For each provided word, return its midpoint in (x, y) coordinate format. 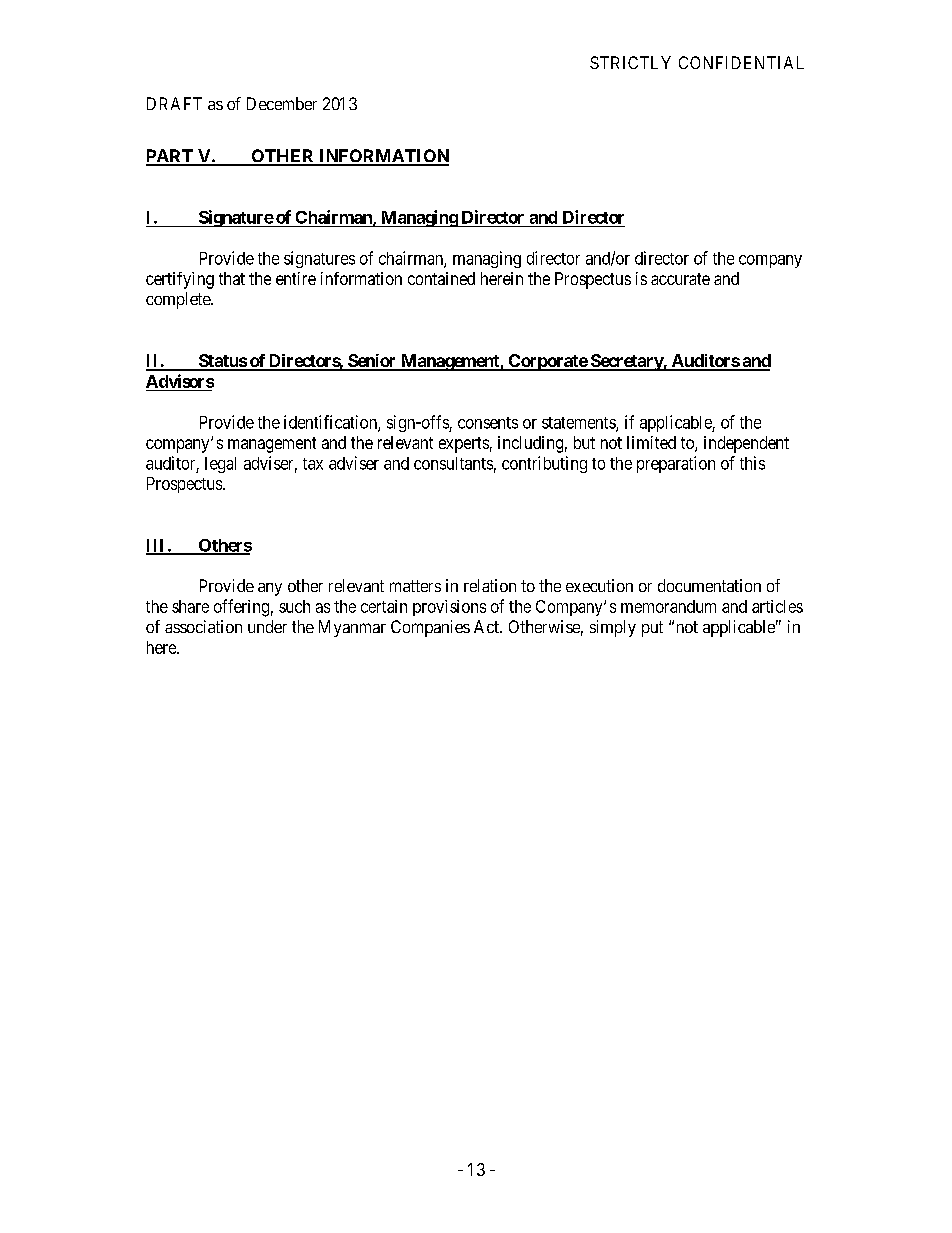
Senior (372, 362)
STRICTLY (630, 62)
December (282, 103)
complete (179, 300)
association (203, 626)
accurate (680, 279)
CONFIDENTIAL (741, 62)
